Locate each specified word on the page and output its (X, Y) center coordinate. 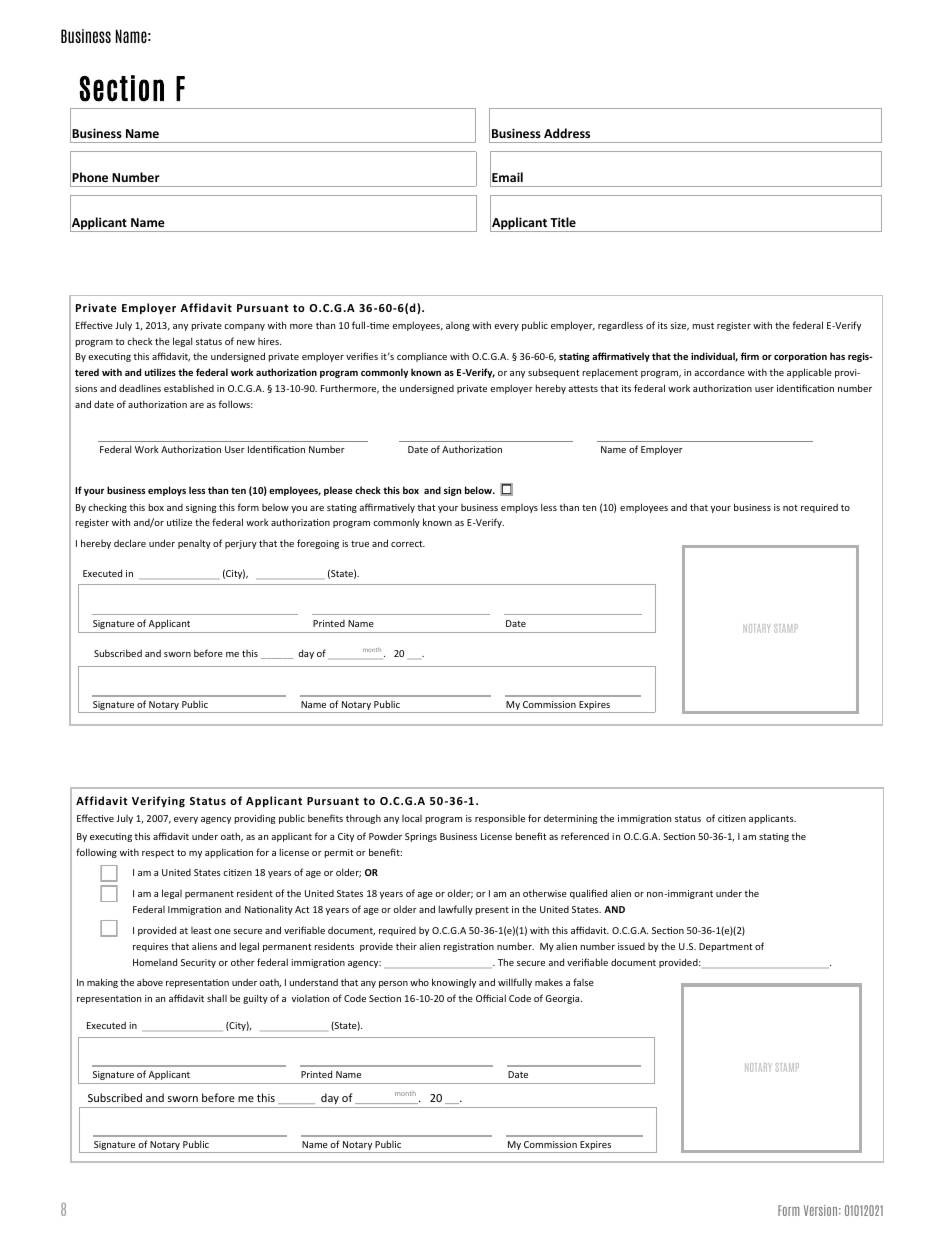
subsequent (553, 373)
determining (570, 819)
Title (563, 222)
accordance (719, 372)
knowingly (454, 983)
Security (198, 963)
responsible (500, 819)
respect (158, 853)
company (244, 327)
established (189, 388)
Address (567, 133)
